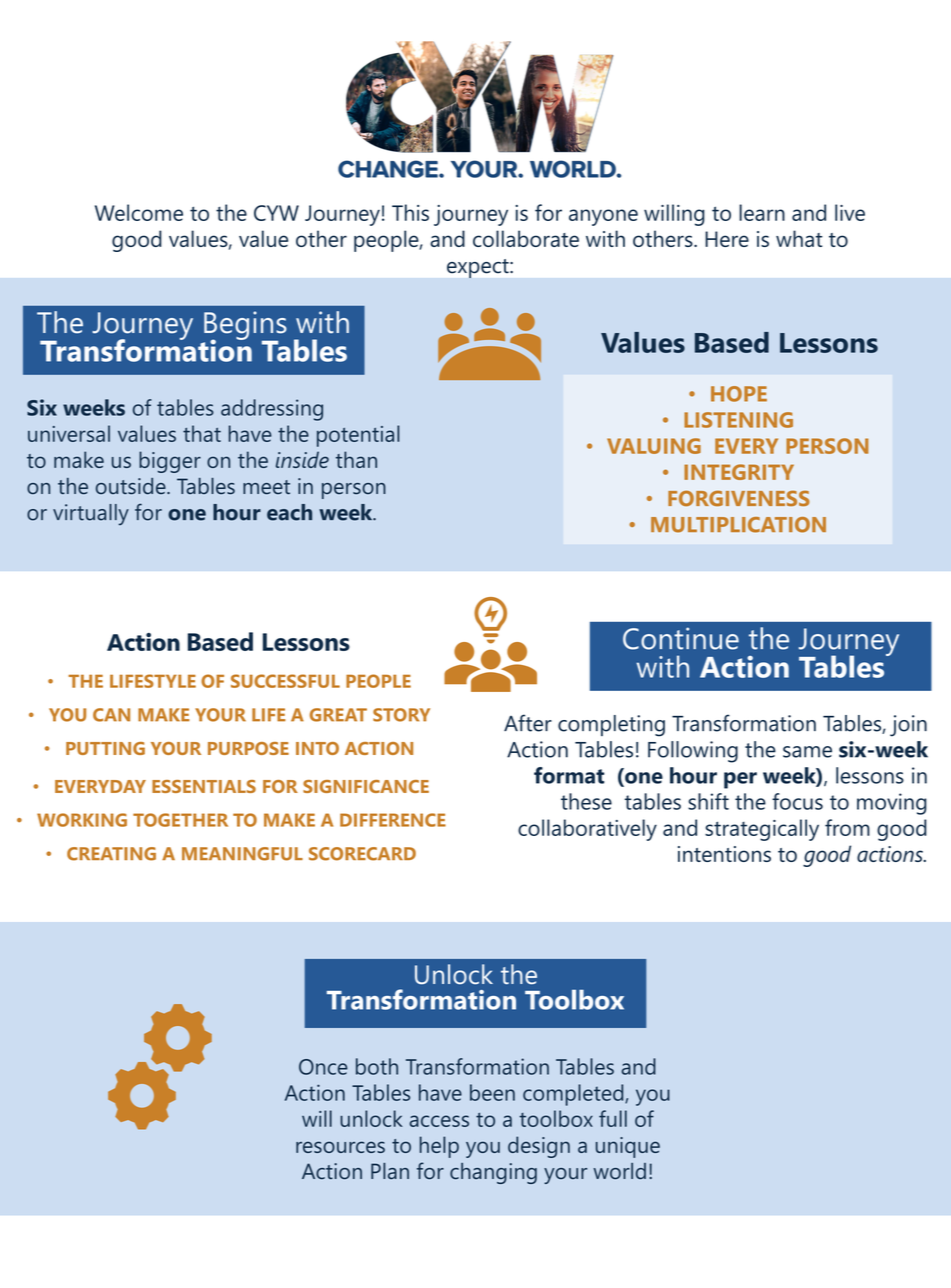 This screenshot has width=951, height=1288. I want to click on collaborate, so click(526, 238).
